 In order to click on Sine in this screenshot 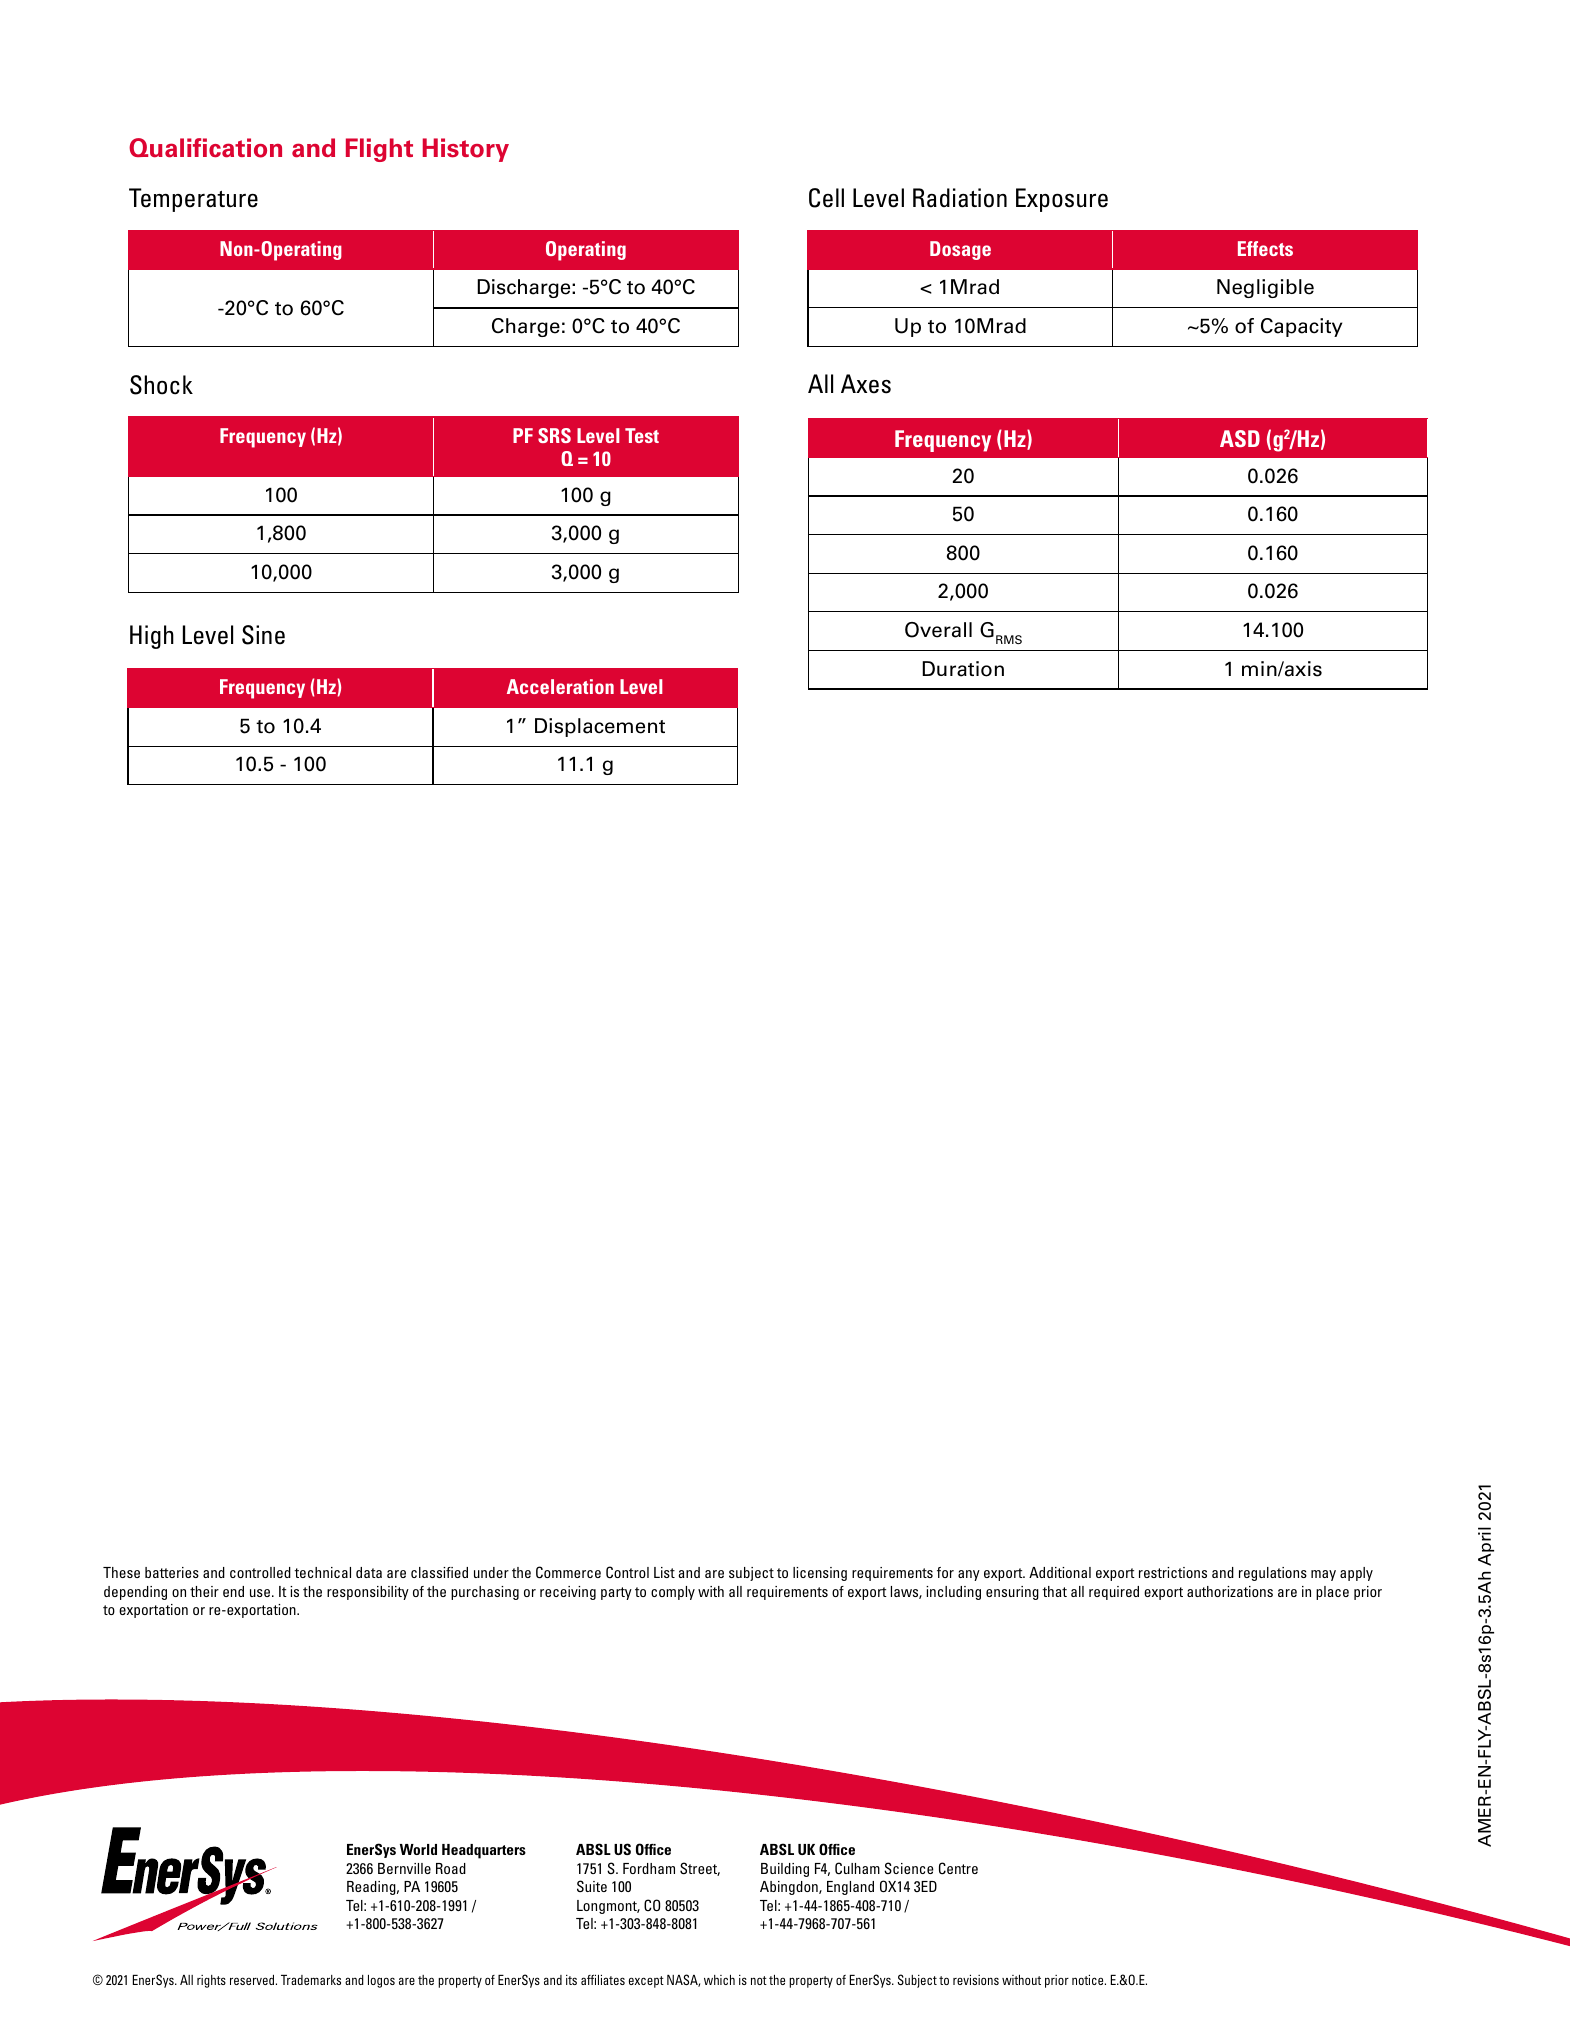, I will do `click(263, 635)`.
